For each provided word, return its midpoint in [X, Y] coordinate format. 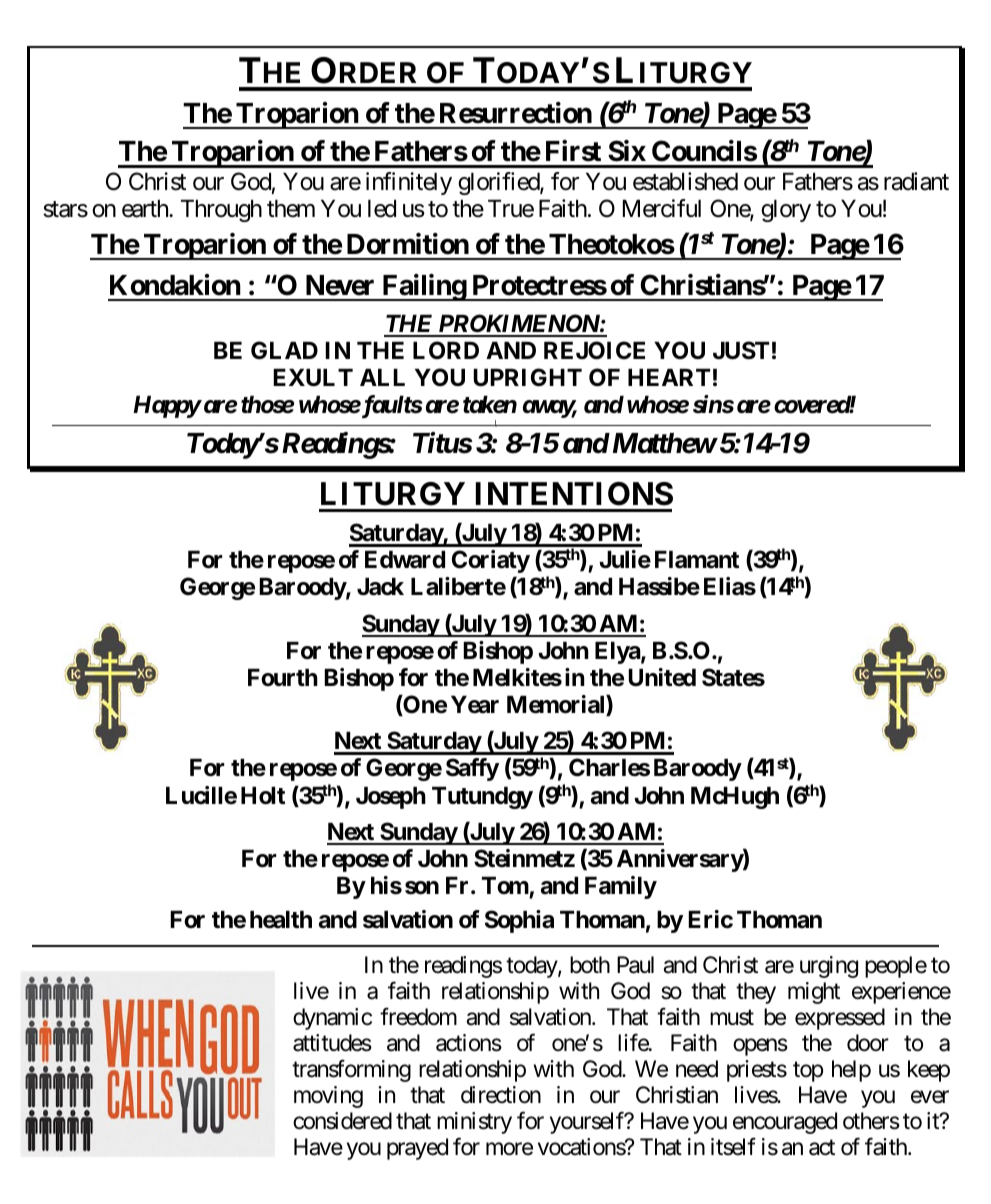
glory [786, 211]
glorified [499, 183]
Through [221, 211]
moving [328, 1097]
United [662, 677]
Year [475, 705]
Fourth [283, 677]
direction [501, 1095]
